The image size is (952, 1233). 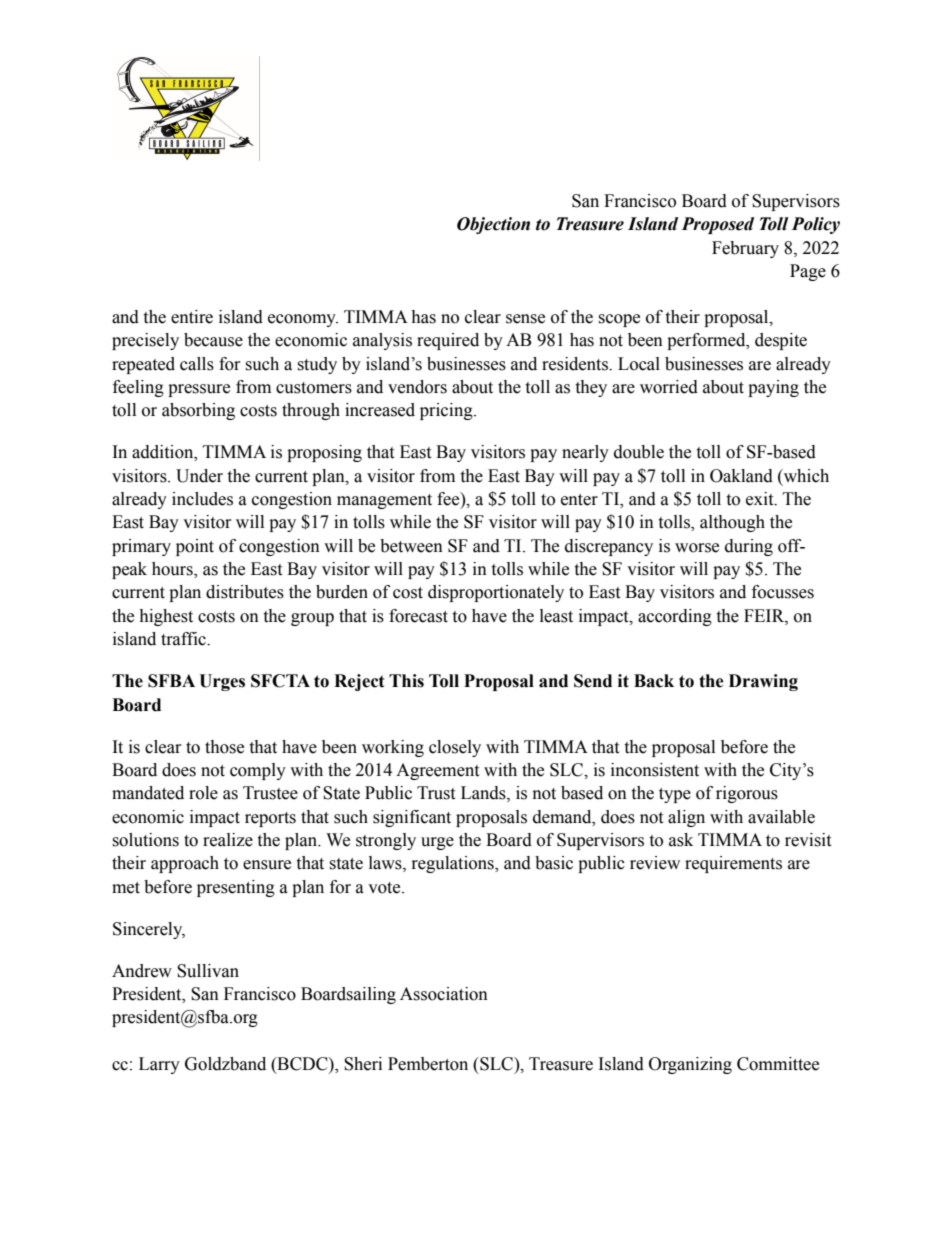 What do you see at coordinates (159, 1065) in the screenshot?
I see `Larry` at bounding box center [159, 1065].
